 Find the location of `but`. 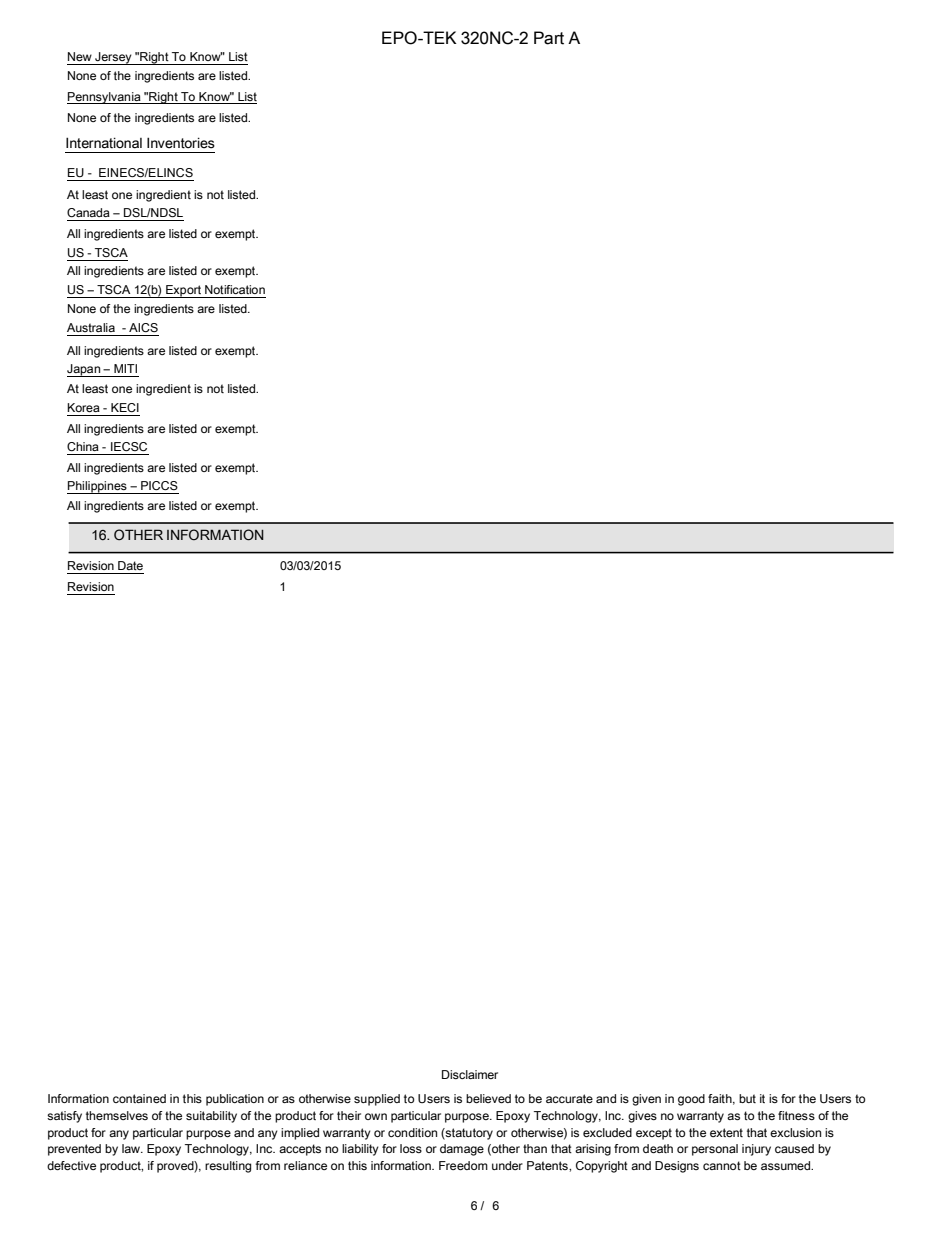

but is located at coordinates (747, 1098).
